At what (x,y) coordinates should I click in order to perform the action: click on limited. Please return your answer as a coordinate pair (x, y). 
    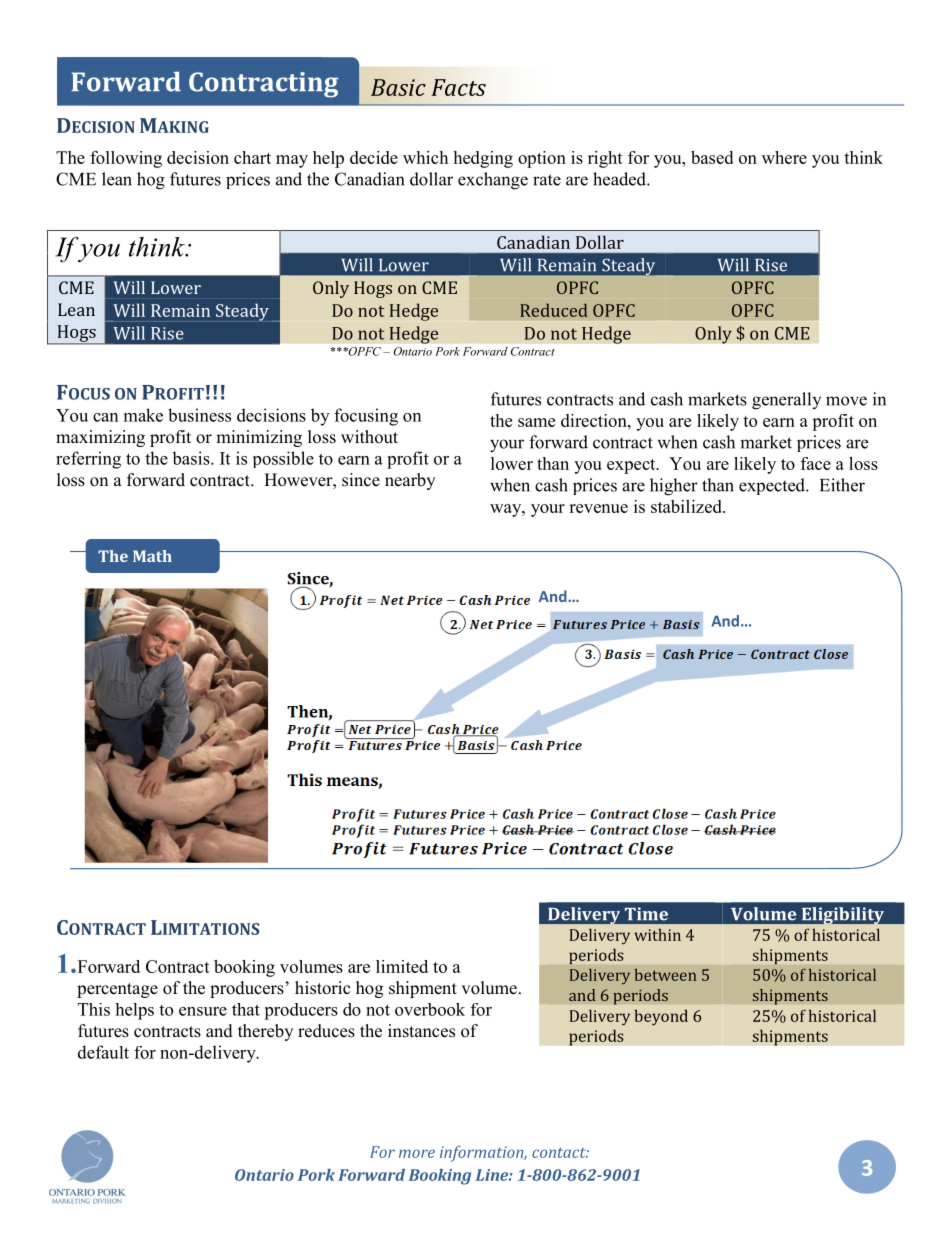
    Looking at the image, I should click on (402, 966).
